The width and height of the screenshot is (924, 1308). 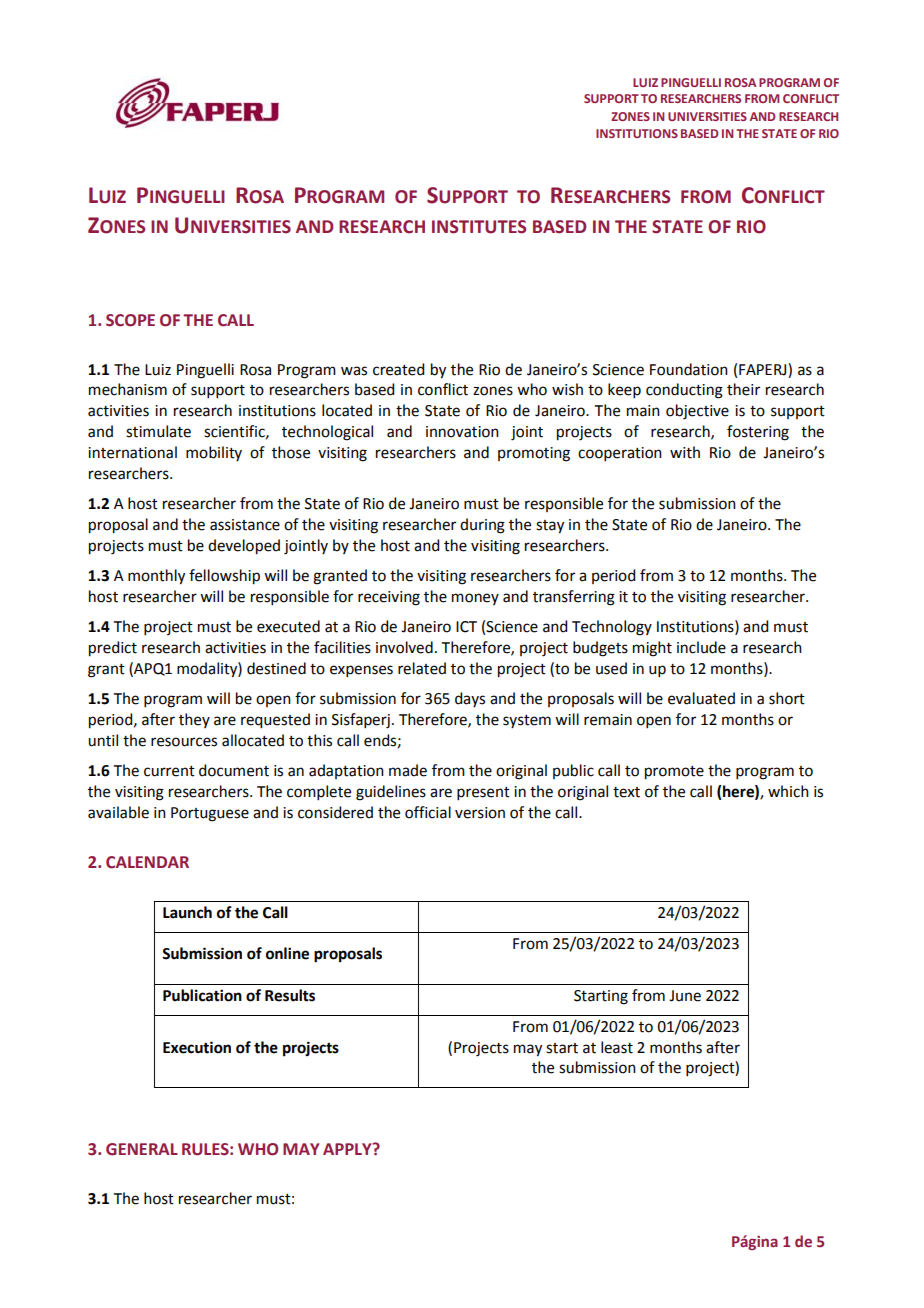 I want to click on they, so click(x=194, y=720).
